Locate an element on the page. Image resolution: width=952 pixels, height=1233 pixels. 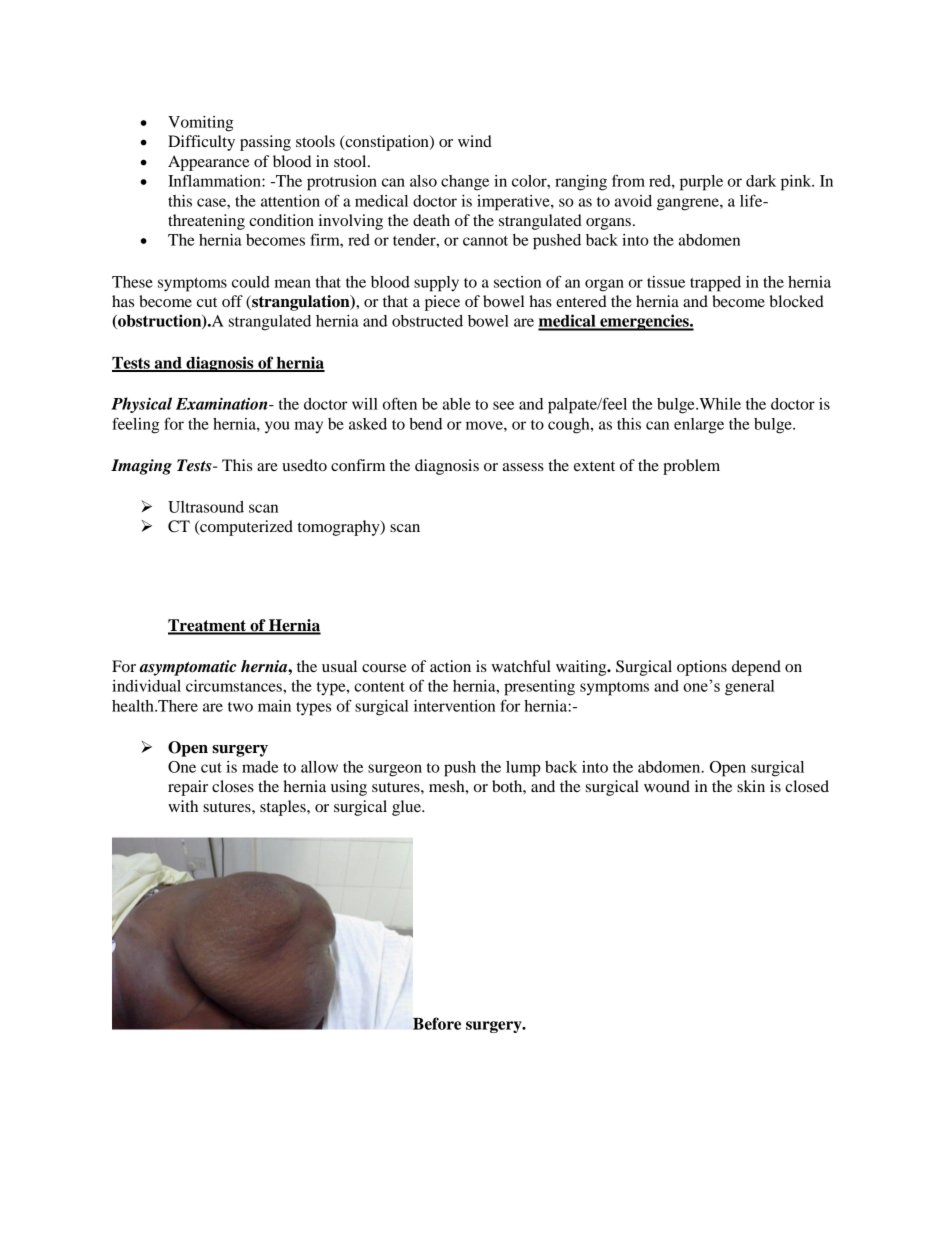
Before is located at coordinates (437, 1023).
